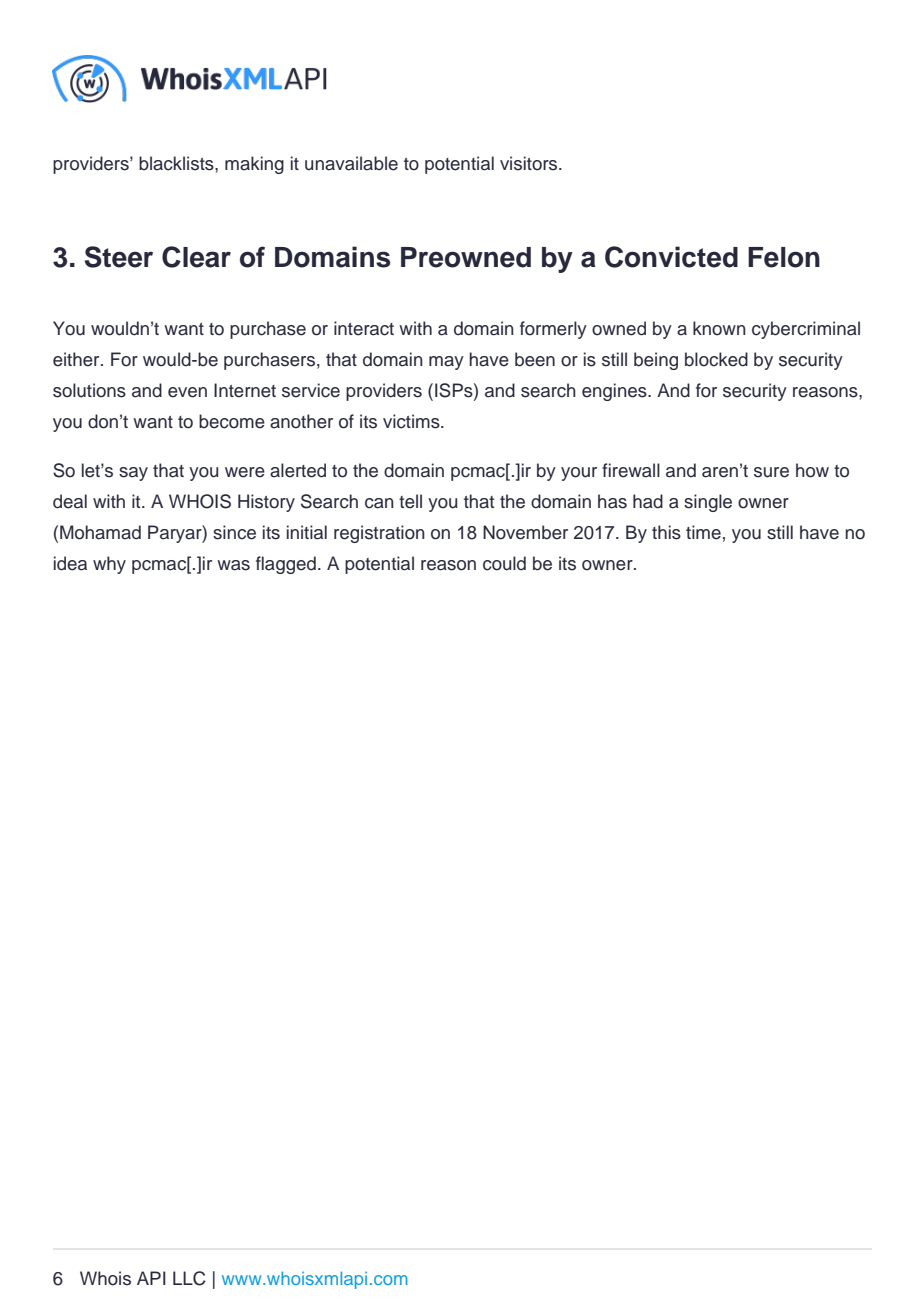  I want to click on registration, so click(379, 534).
